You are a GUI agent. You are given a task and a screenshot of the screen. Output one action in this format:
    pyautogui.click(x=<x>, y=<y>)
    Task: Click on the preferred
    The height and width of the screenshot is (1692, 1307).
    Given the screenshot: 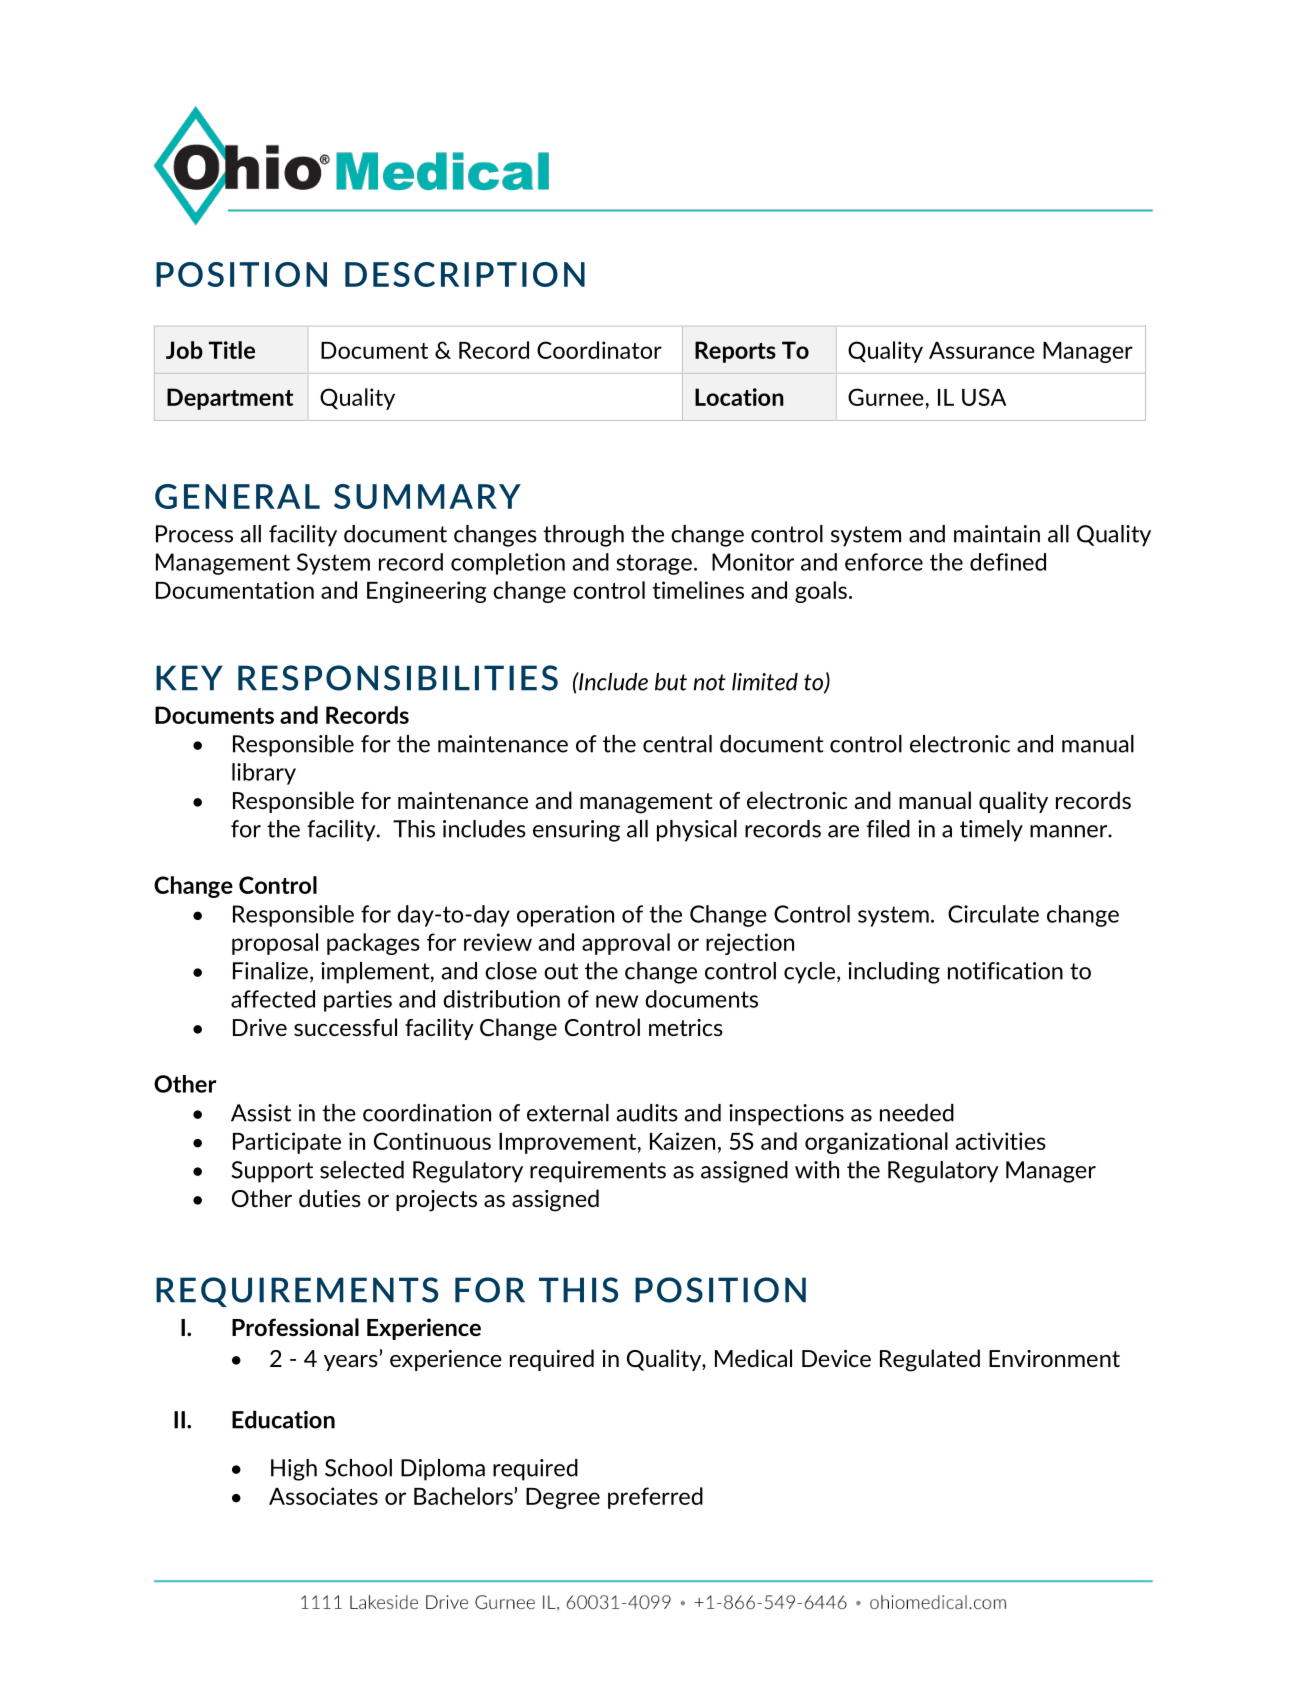 What is the action you would take?
    pyautogui.click(x=655, y=1498)
